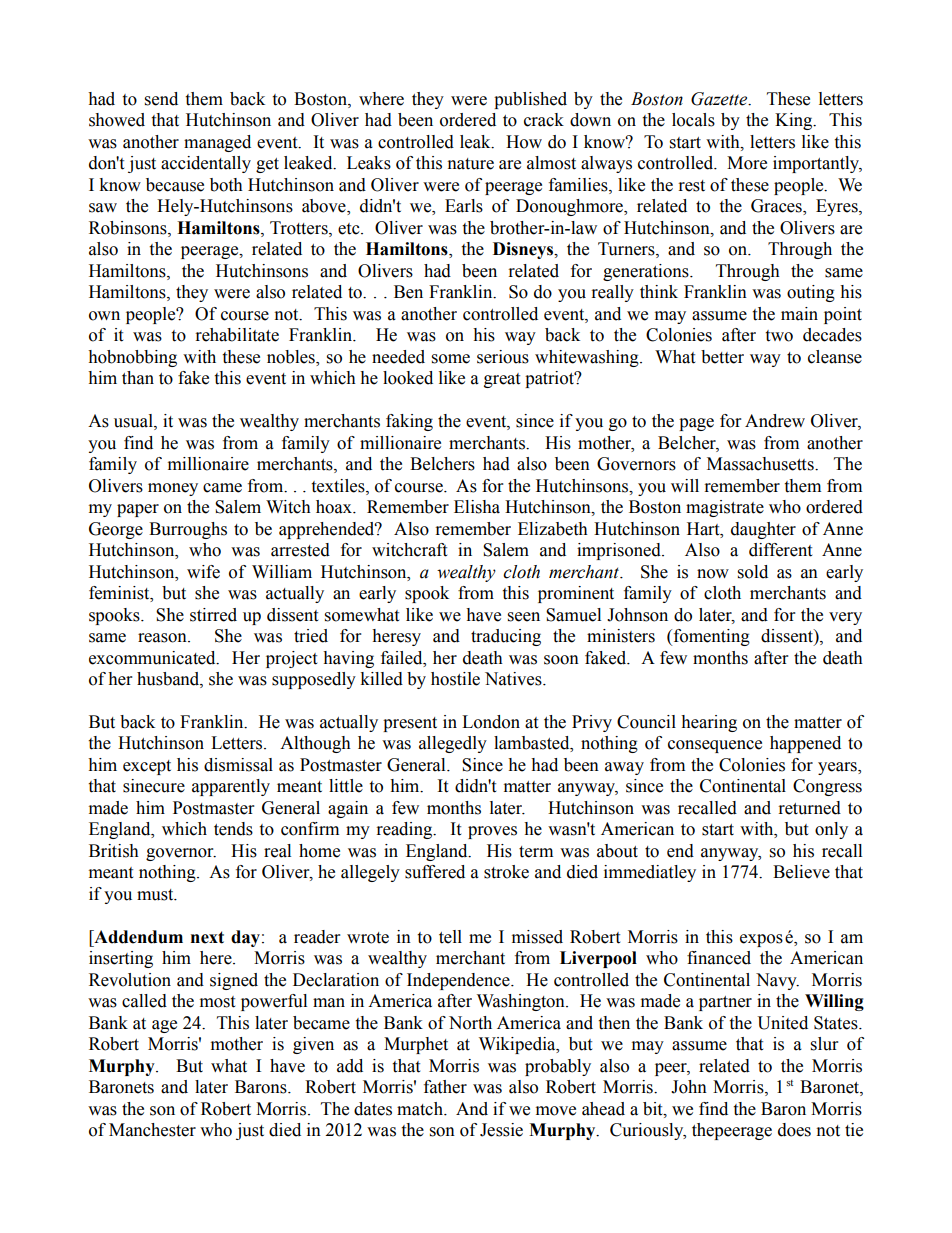 Image resolution: width=952 pixels, height=1233 pixels. I want to click on managed, so click(217, 143).
